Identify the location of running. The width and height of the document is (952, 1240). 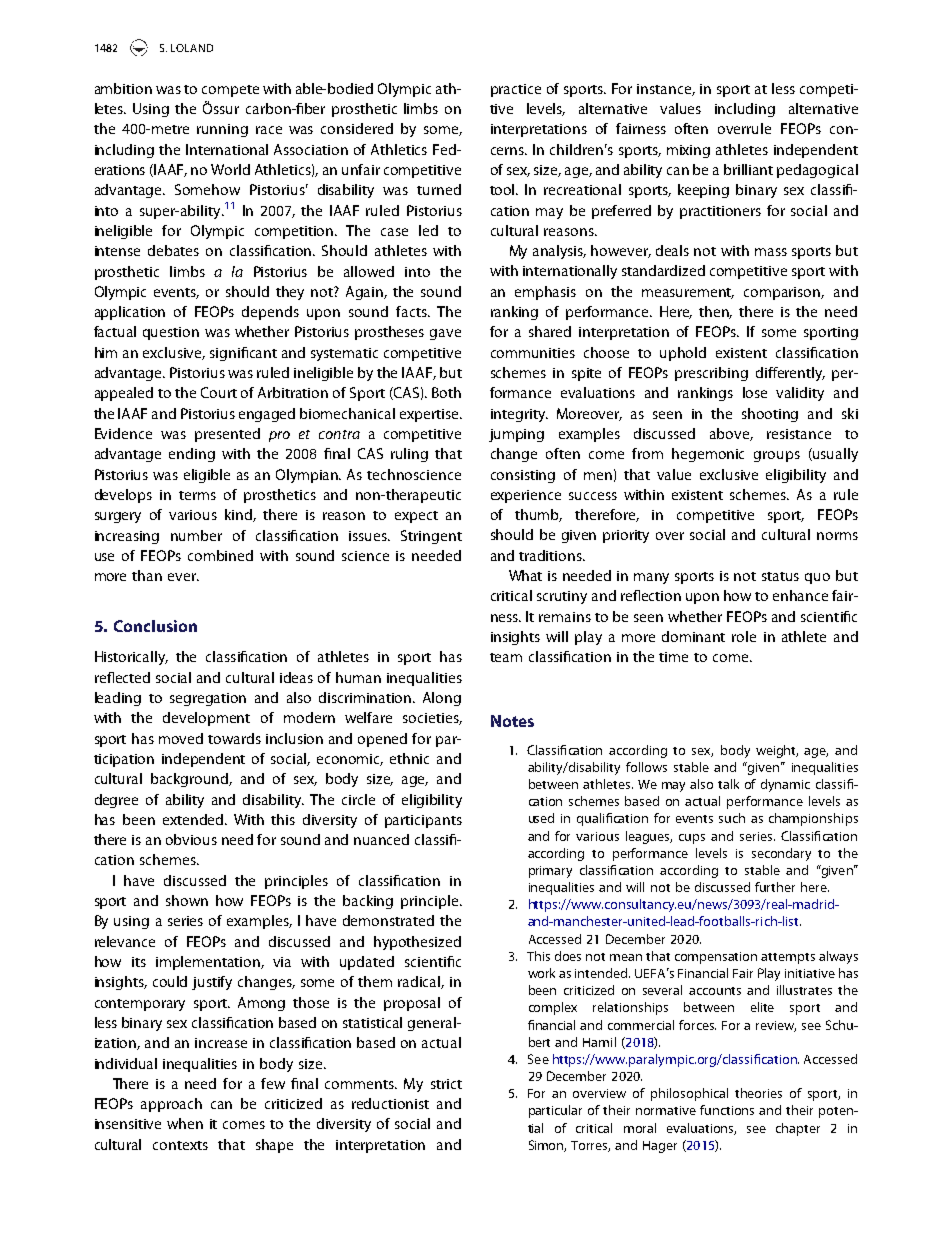
(222, 130).
